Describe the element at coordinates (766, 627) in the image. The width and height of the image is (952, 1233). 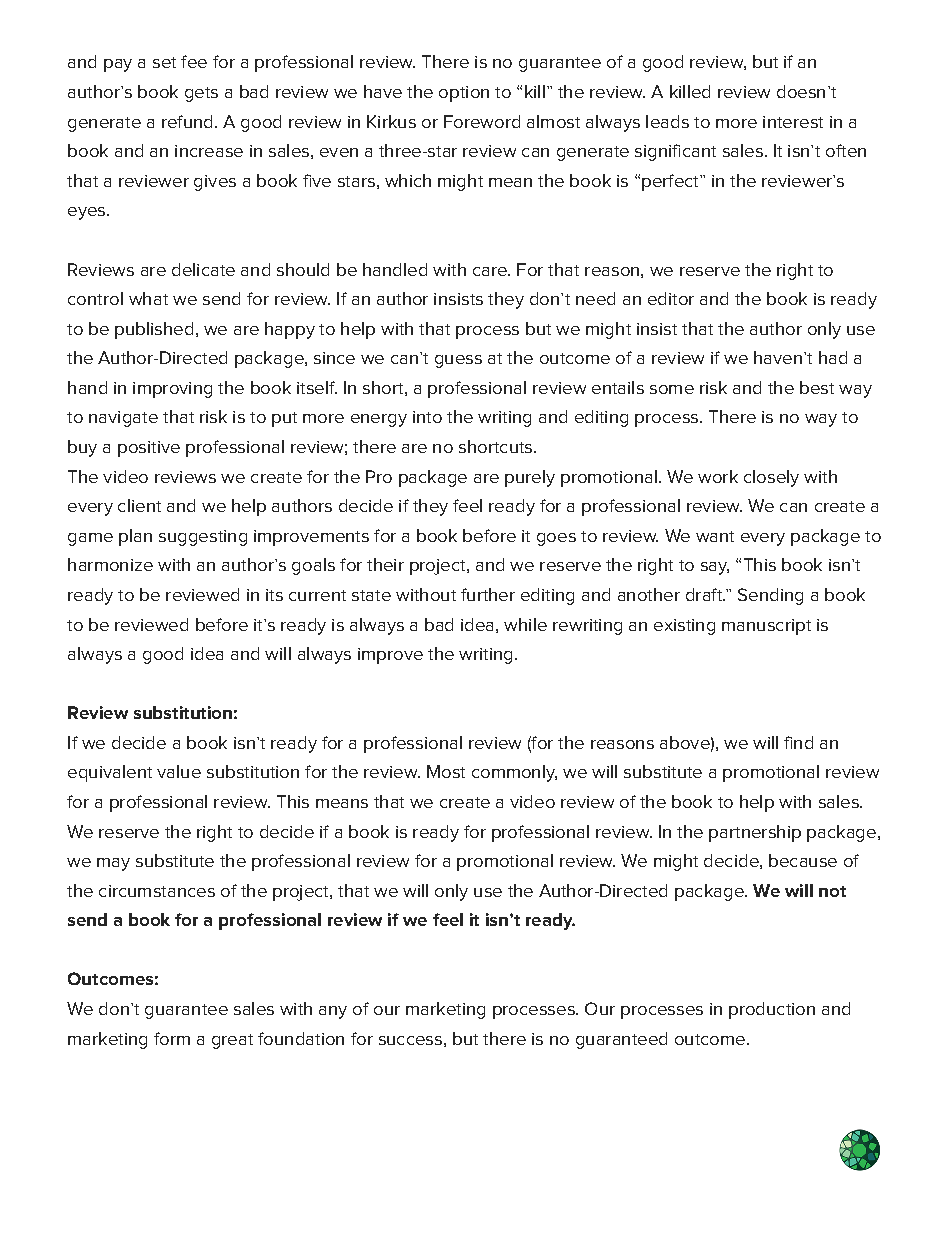
I see `manuscript` at that location.
